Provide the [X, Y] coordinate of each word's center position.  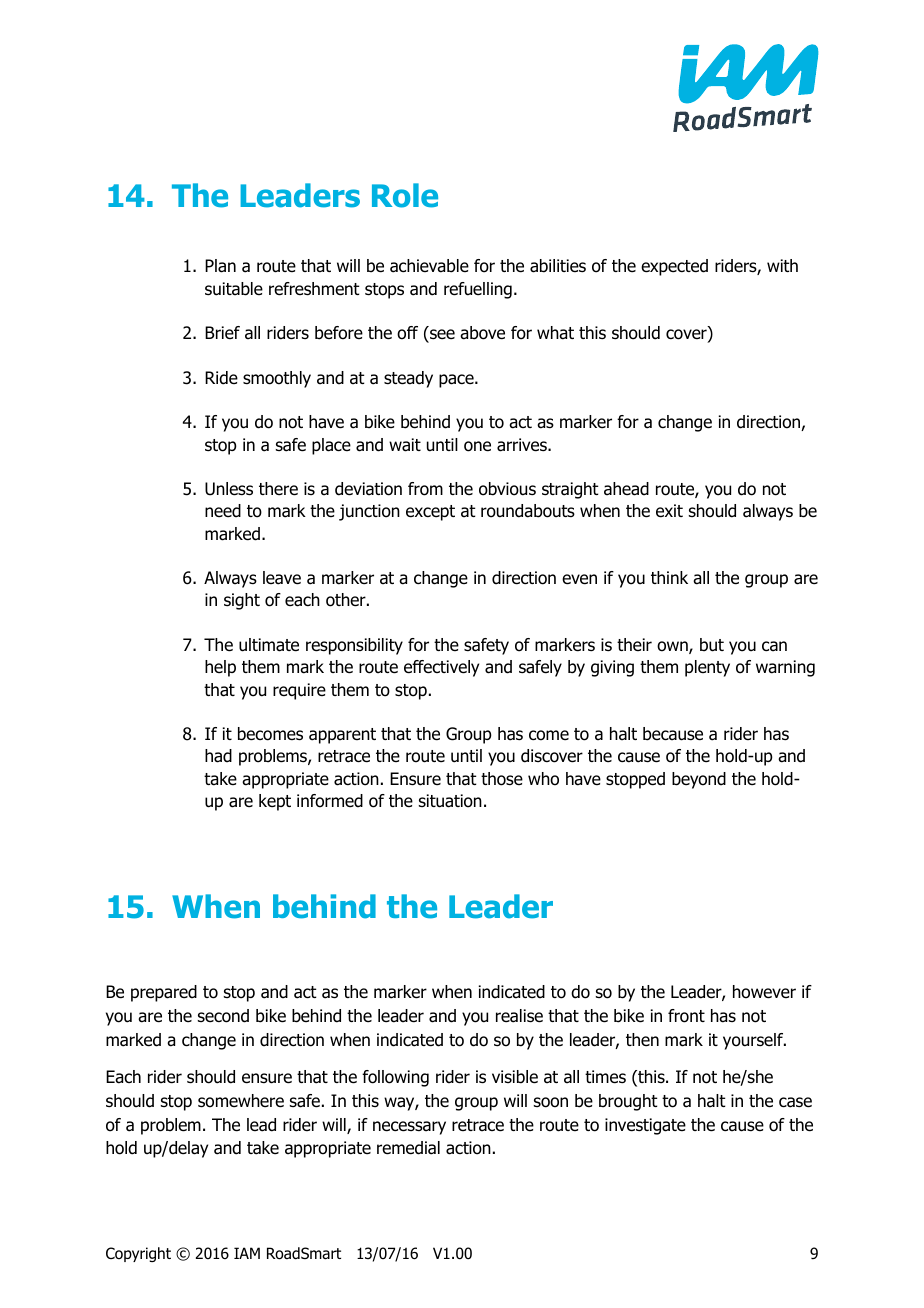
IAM [247, 1253]
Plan [220, 266]
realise [519, 1016]
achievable [429, 266]
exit [669, 511]
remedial [408, 1148]
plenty [707, 668]
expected [674, 267]
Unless [229, 489]
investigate [645, 1126]
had [218, 756]
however [764, 992]
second [223, 1016]
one [477, 446]
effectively [441, 668]
